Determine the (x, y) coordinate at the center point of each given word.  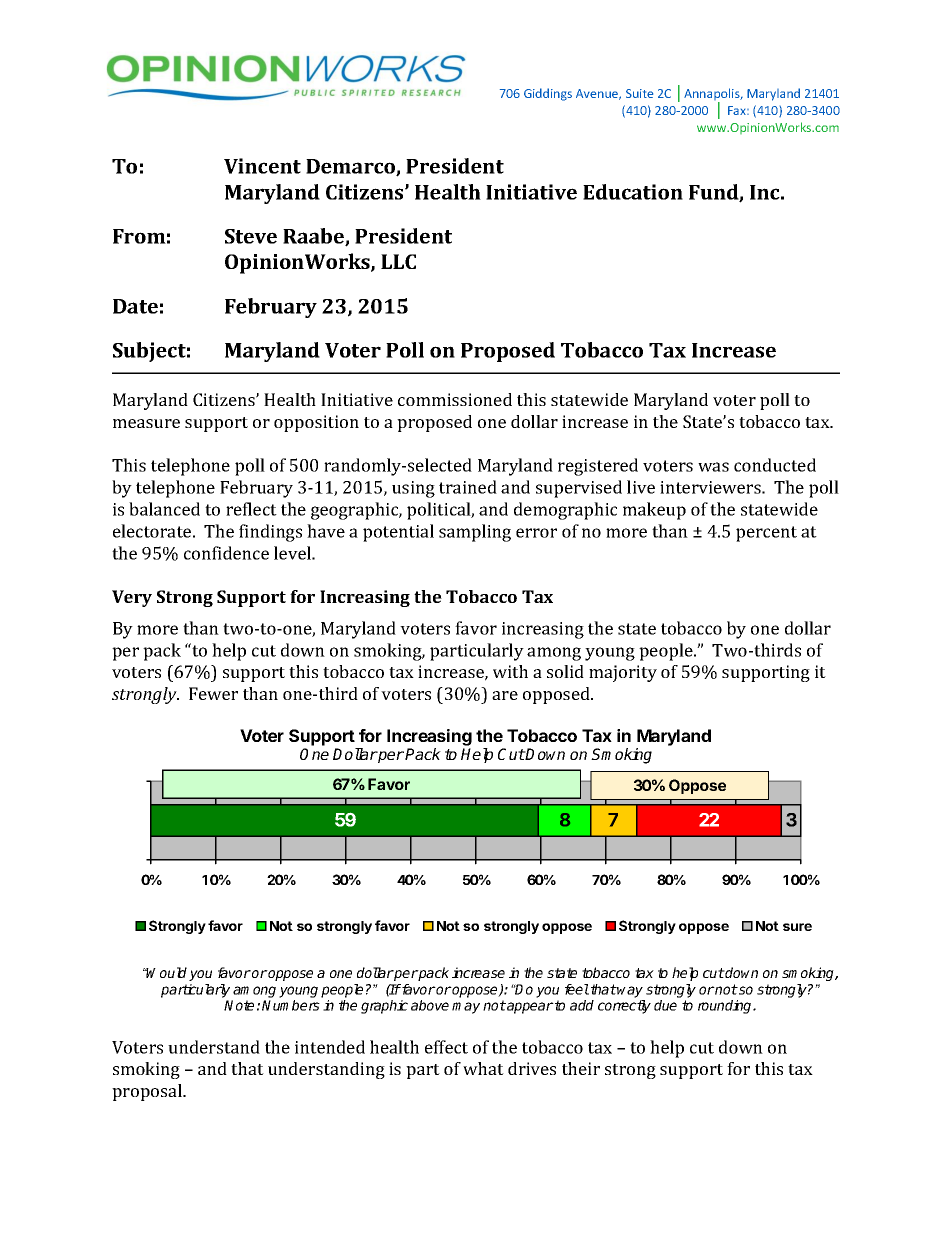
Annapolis (713, 95)
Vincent (262, 166)
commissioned (455, 399)
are (505, 695)
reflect (251, 509)
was (713, 467)
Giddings (548, 94)
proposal (148, 1092)
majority (623, 673)
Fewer (213, 693)
